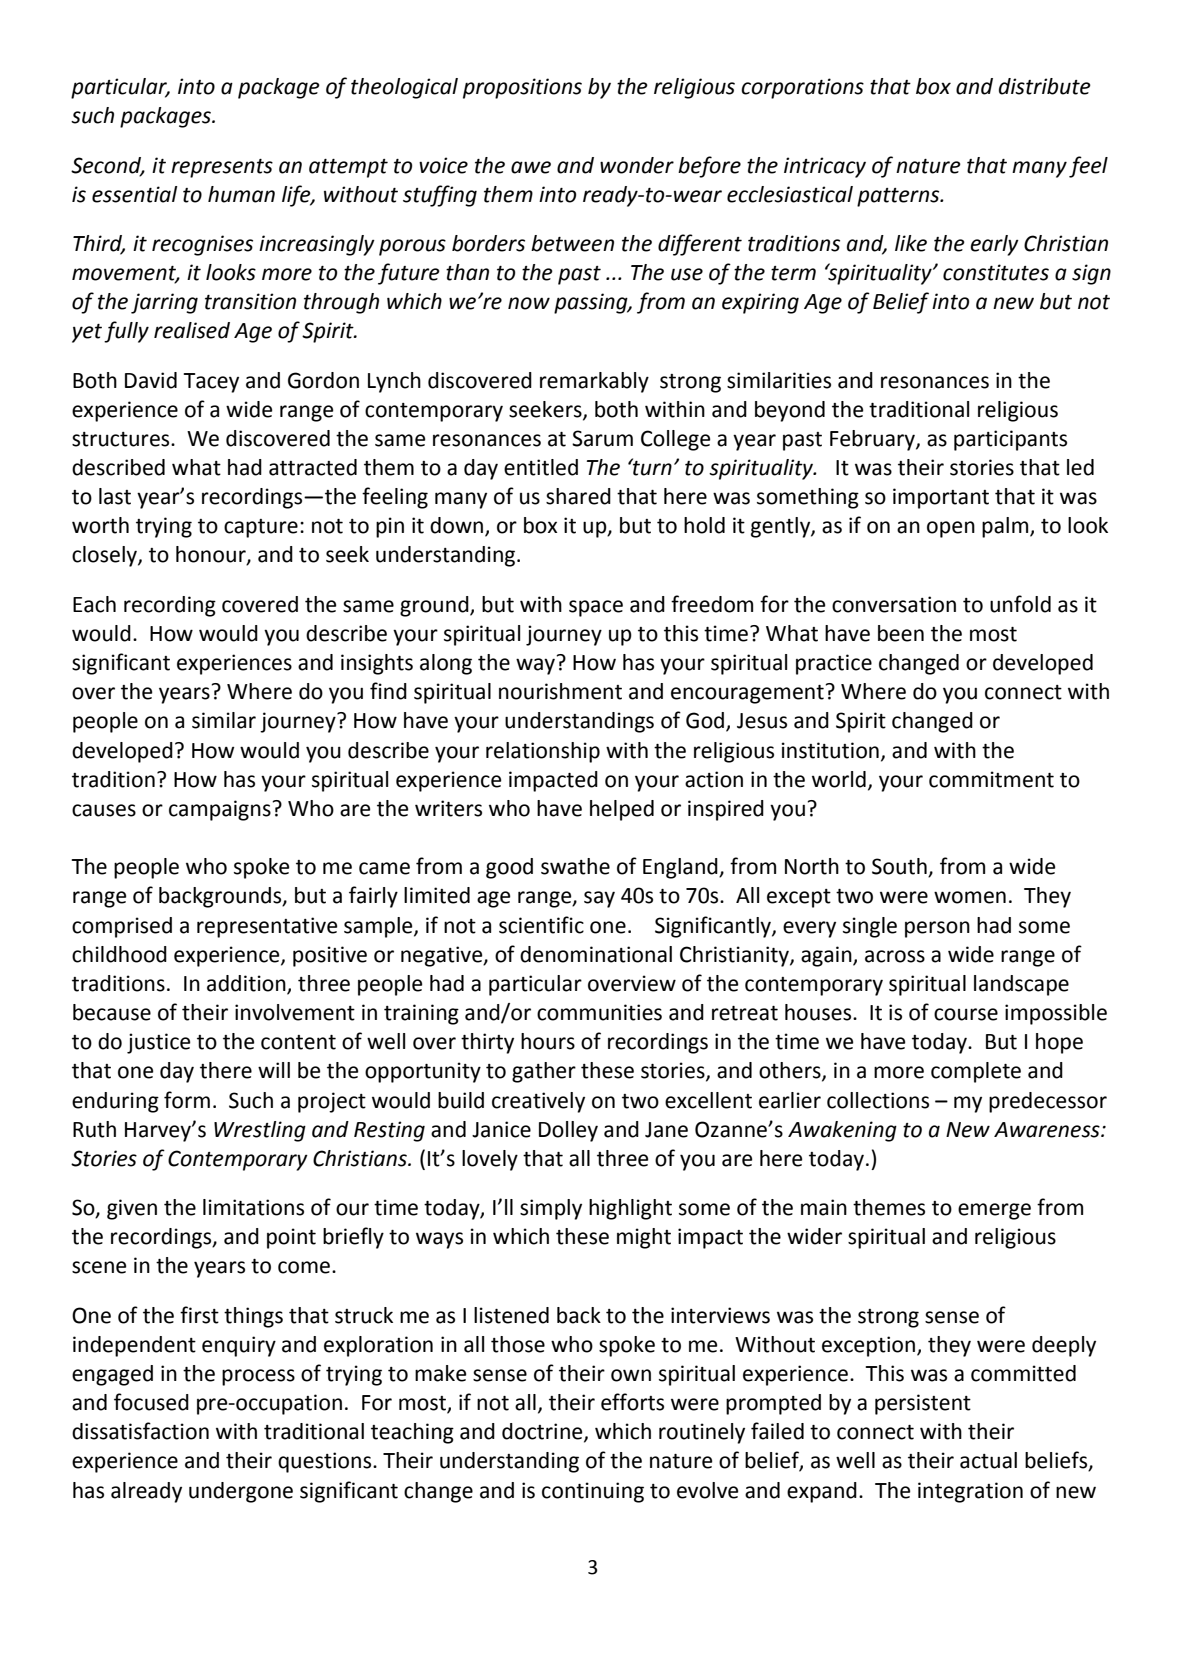  I want to click on important, so click(941, 498).
